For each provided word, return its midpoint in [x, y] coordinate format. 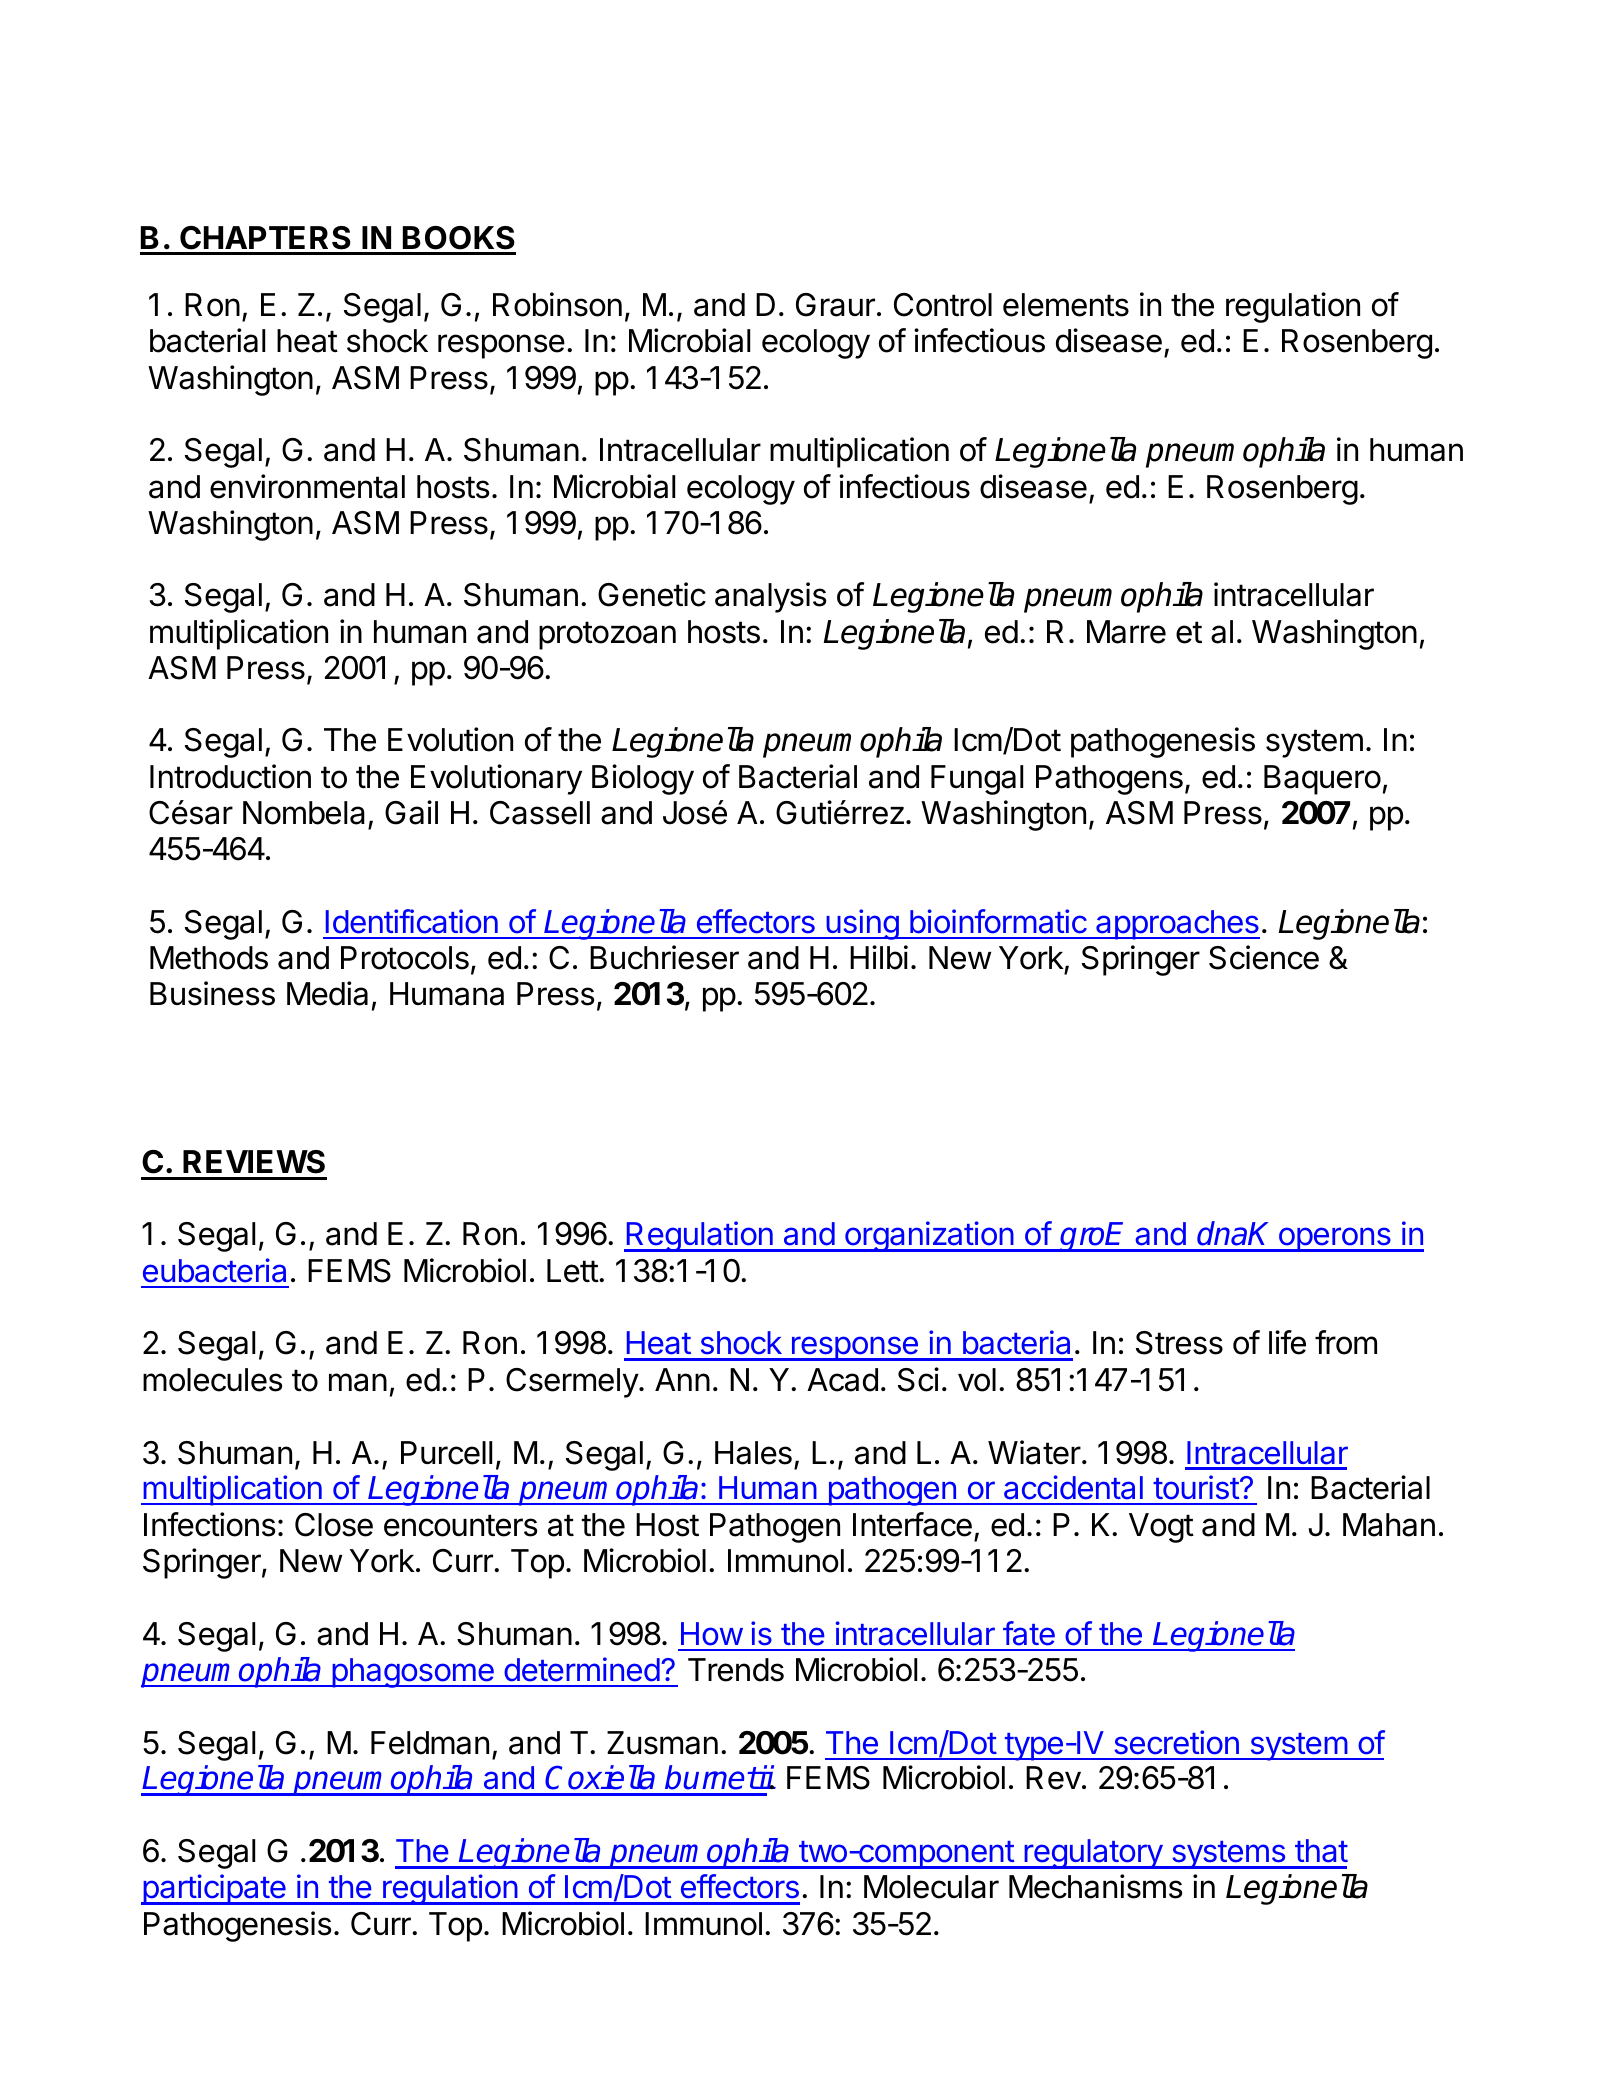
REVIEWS [254, 1162]
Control [943, 305]
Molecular [931, 1887]
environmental [307, 486]
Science [1264, 957]
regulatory [1093, 1854]
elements [1066, 305]
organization [929, 1236]
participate [214, 1889]
